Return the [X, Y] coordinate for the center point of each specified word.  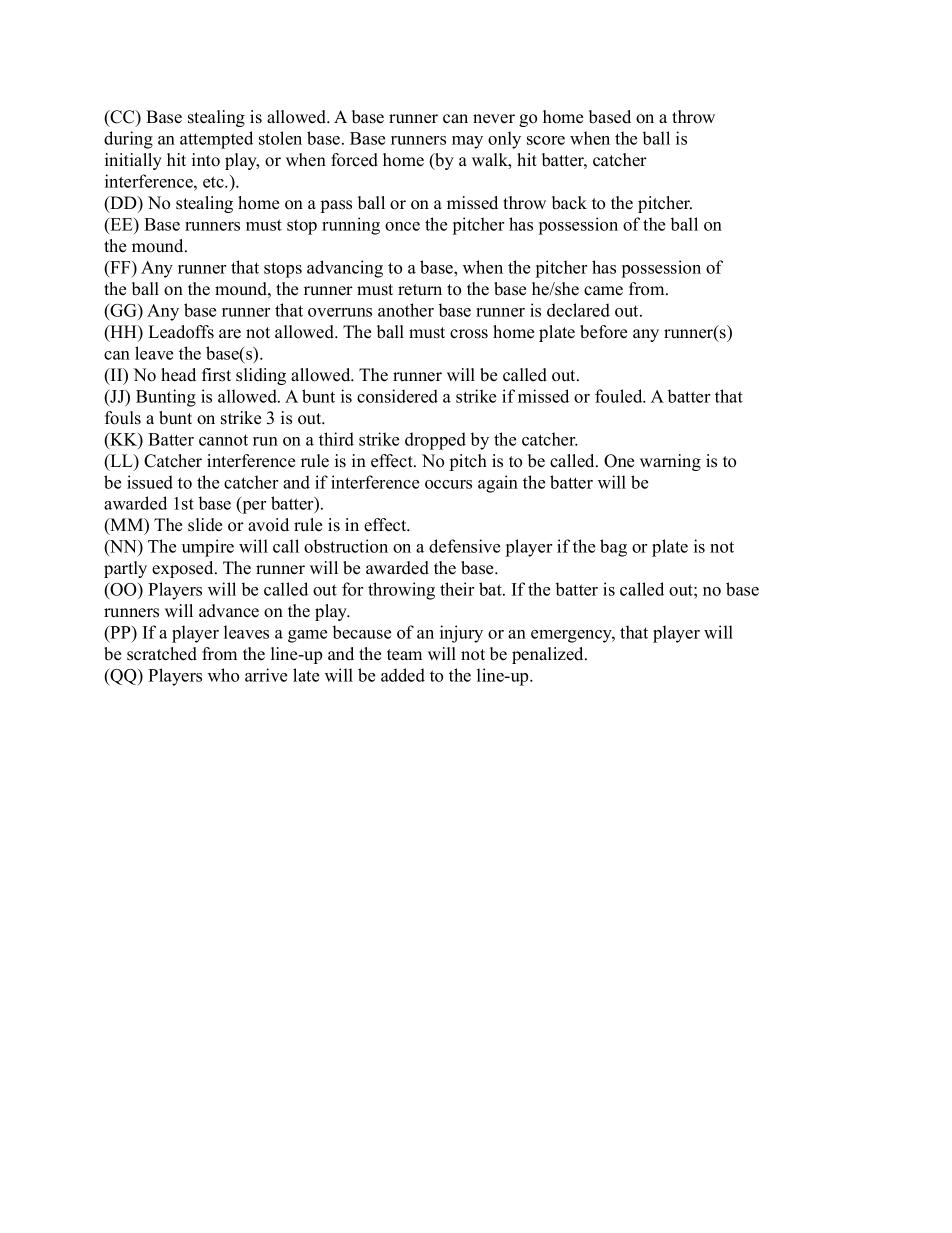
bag [613, 548]
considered [397, 396]
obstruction [346, 546]
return [420, 290]
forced [354, 160]
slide [205, 525]
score [546, 140]
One [619, 461]
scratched [162, 654]
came [603, 291]
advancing [345, 269]
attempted [216, 140]
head [178, 375]
